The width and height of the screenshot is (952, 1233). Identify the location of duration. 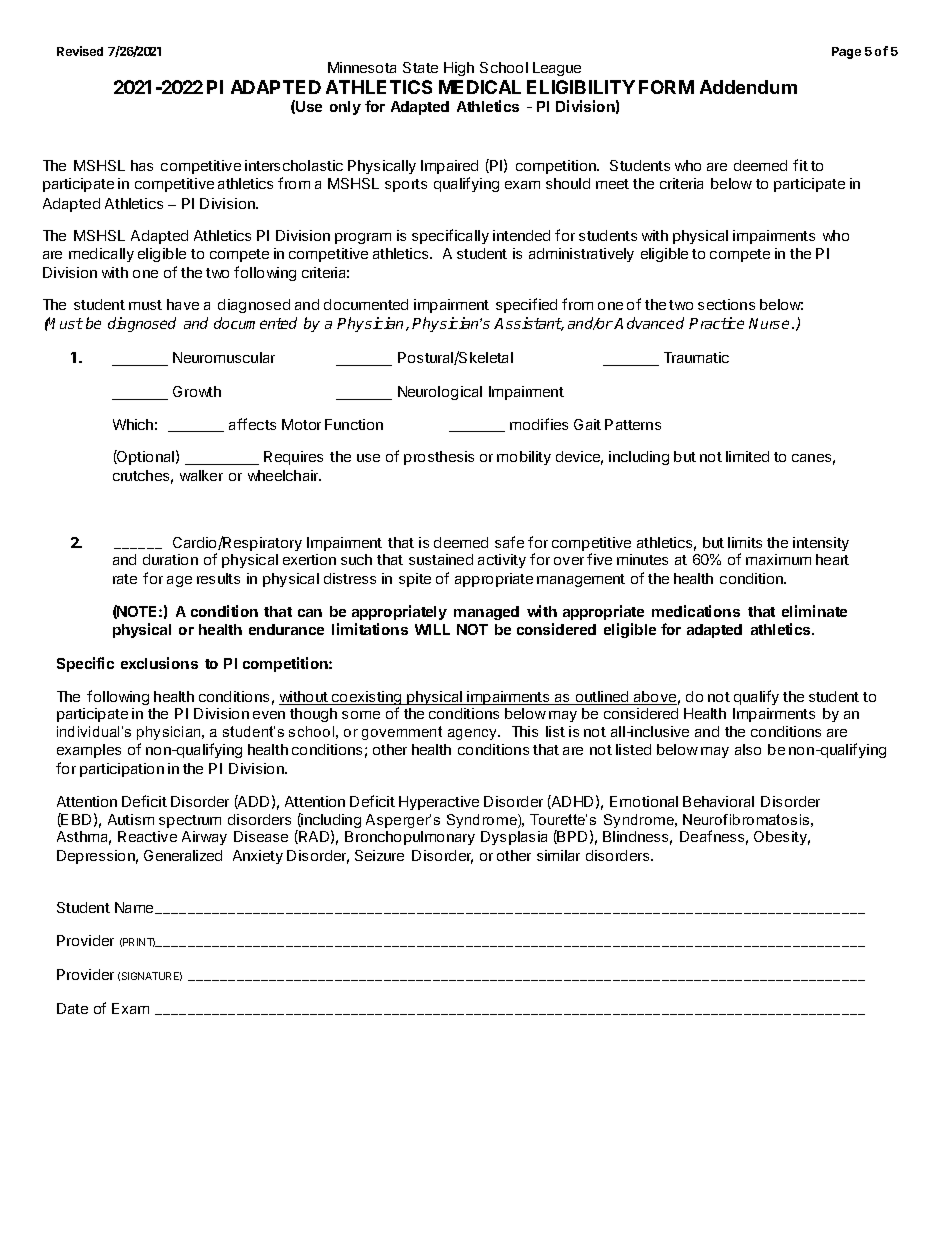
(170, 559).
